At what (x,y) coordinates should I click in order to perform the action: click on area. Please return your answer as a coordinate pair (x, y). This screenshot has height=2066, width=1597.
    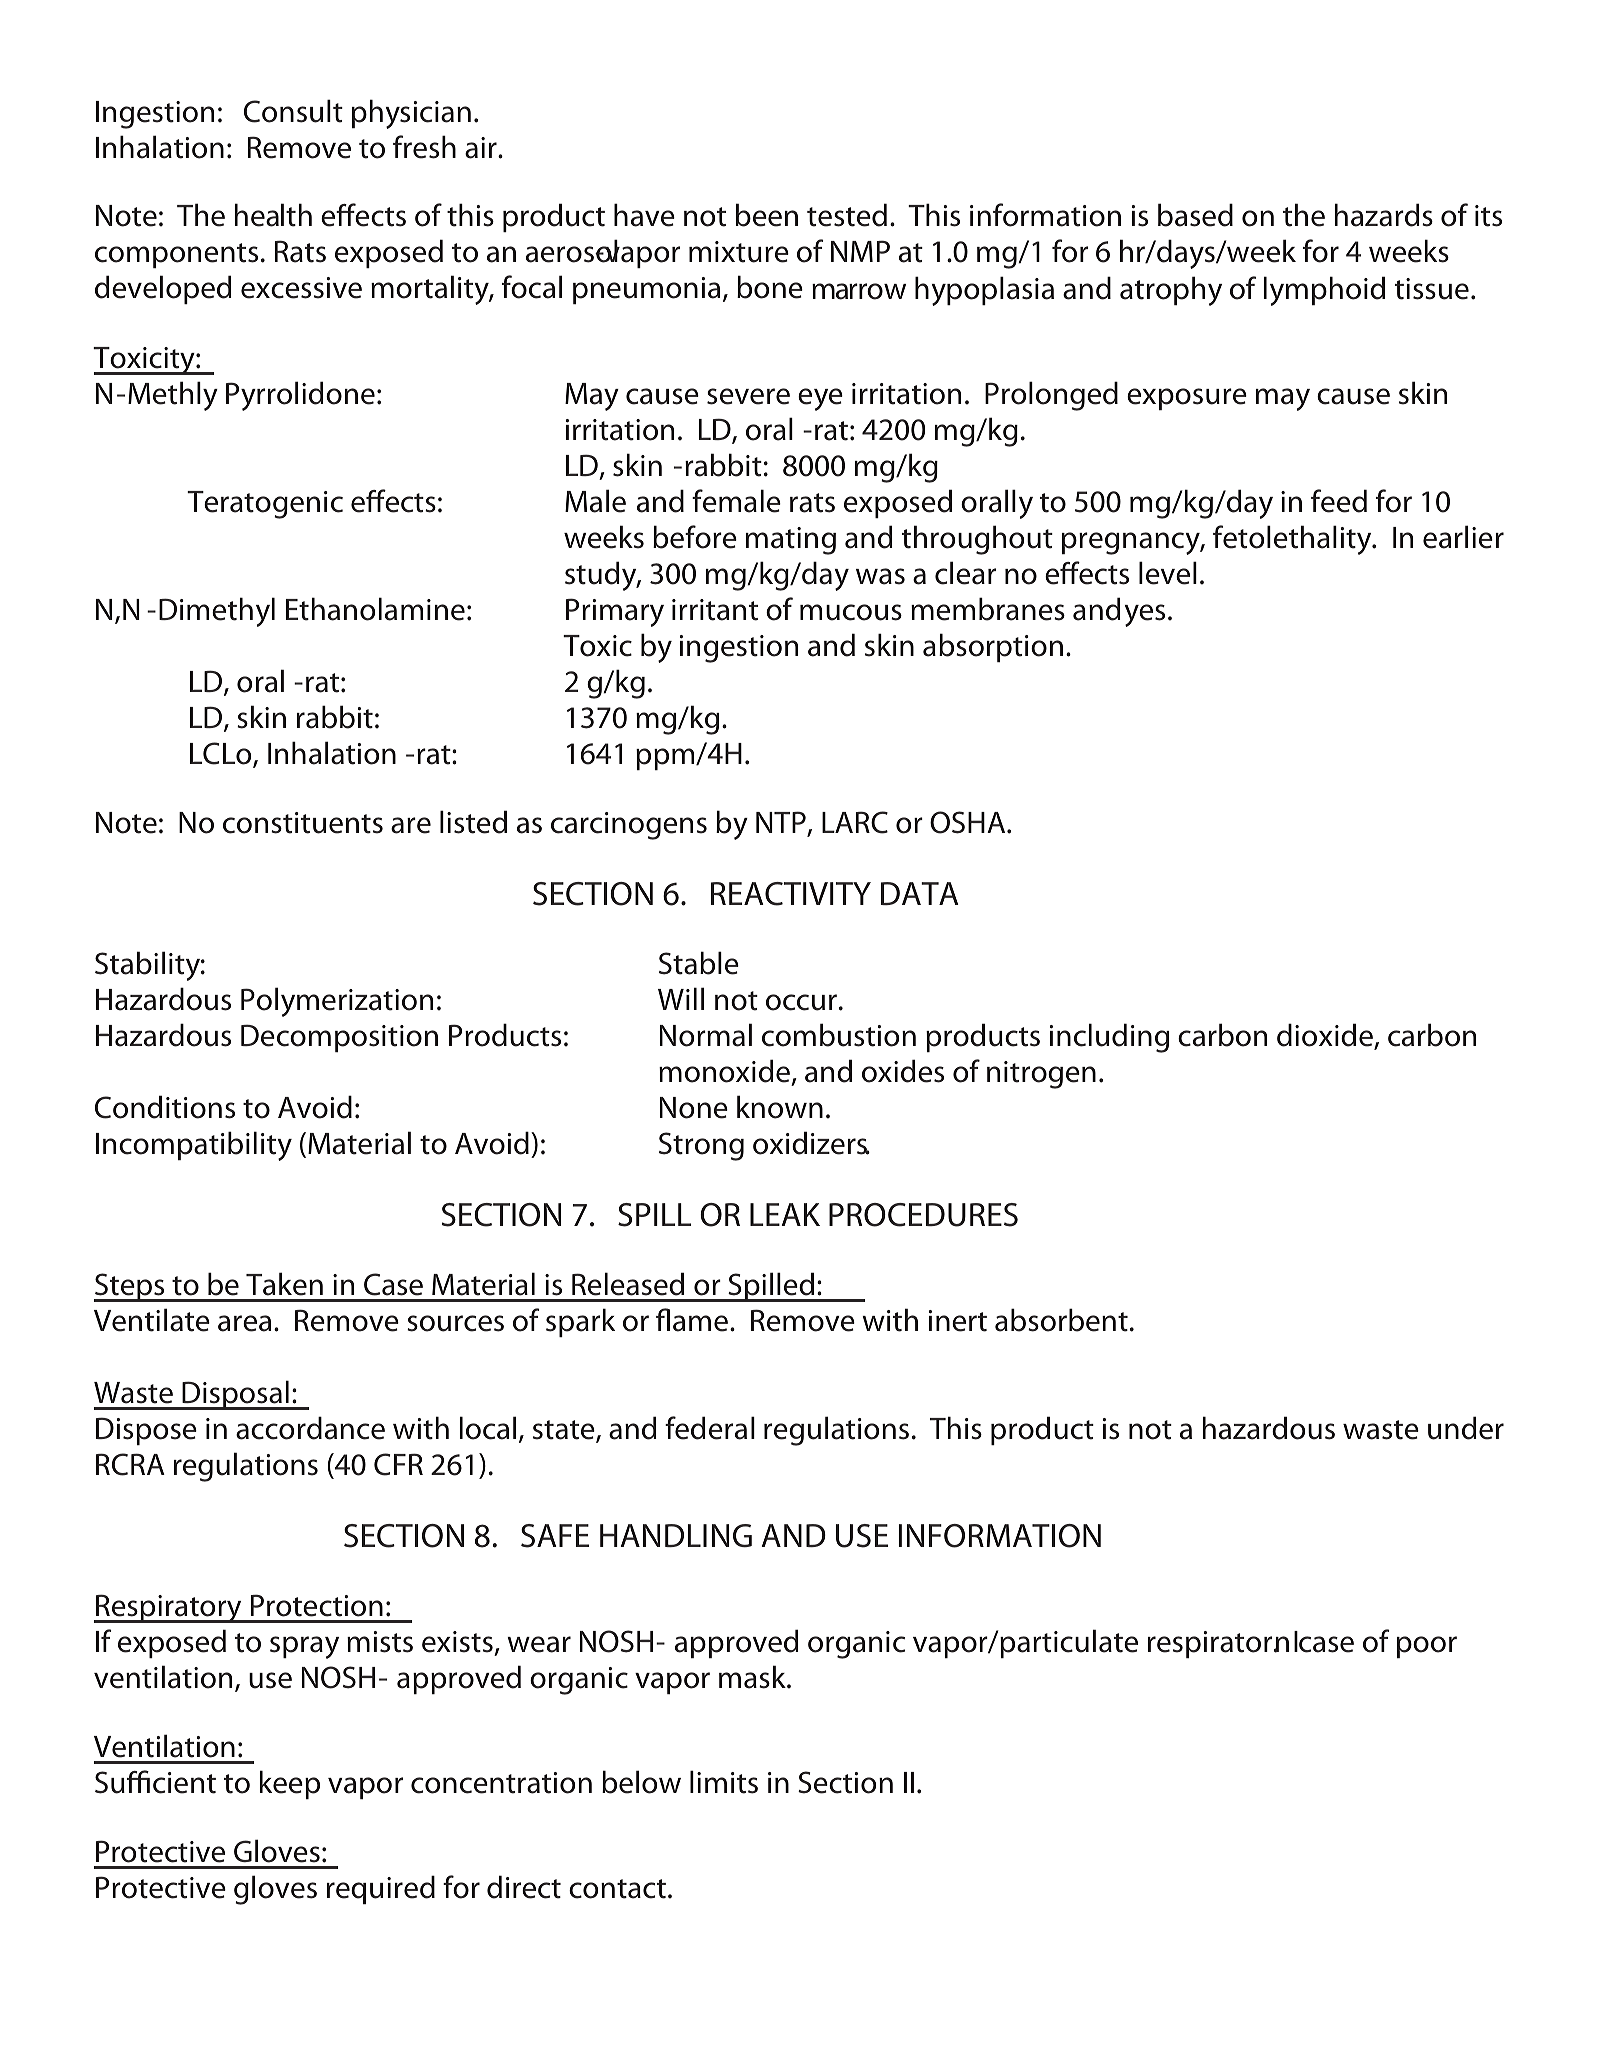
    Looking at the image, I should click on (244, 1323).
